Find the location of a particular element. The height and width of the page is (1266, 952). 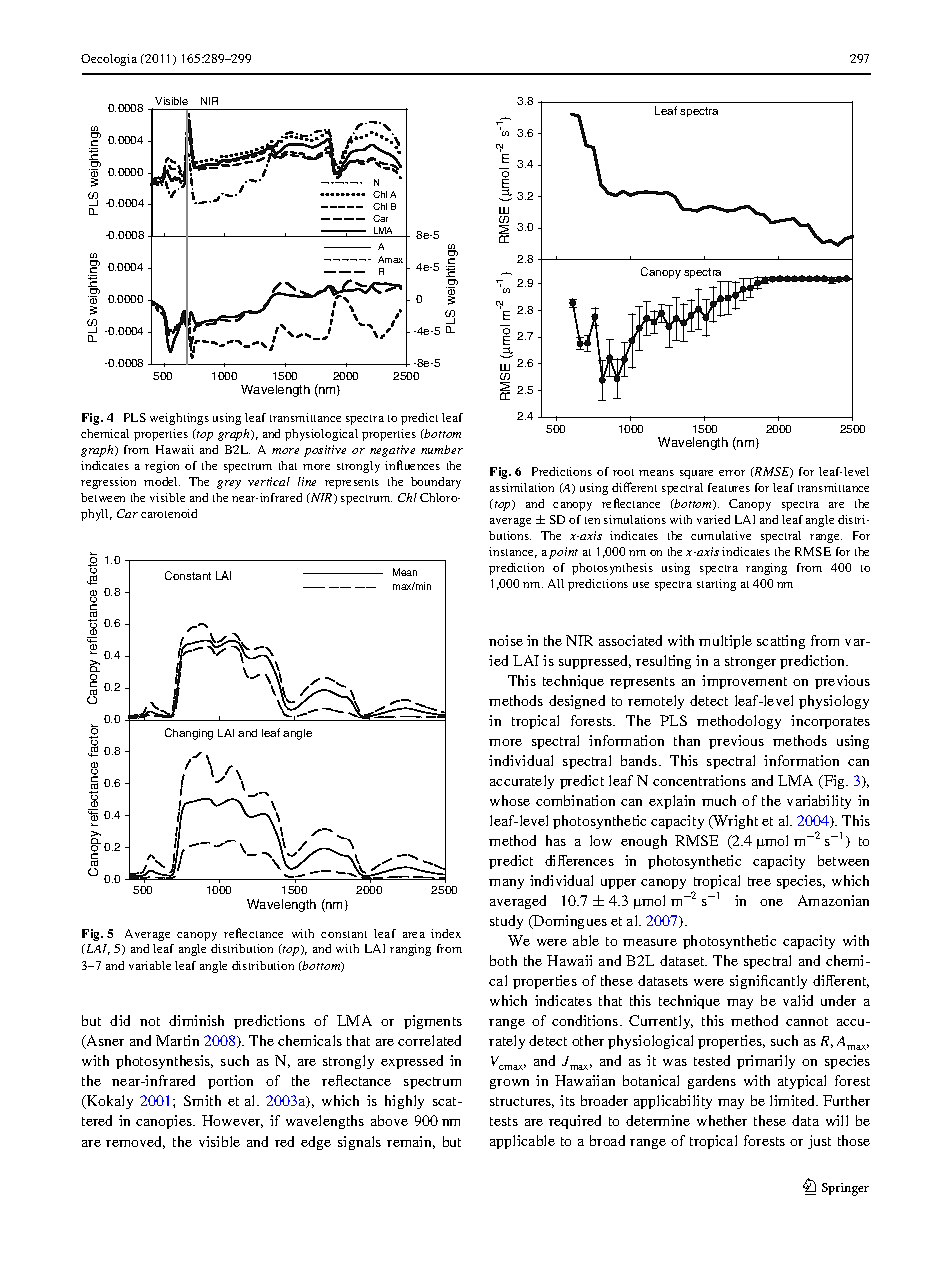

Oecologia is located at coordinates (109, 60).
